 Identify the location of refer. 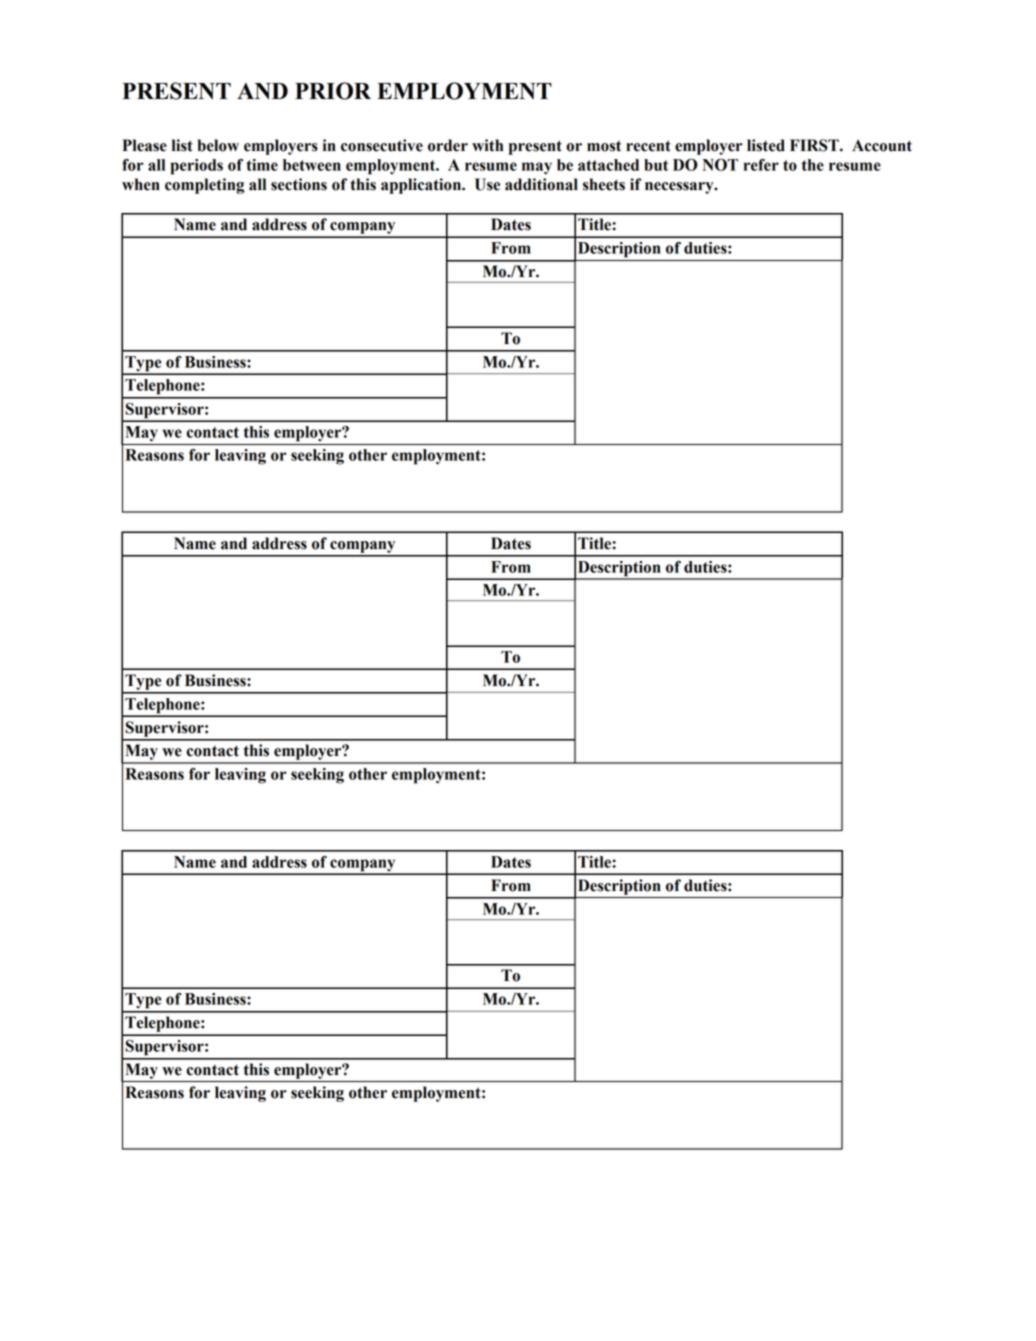
(761, 165).
